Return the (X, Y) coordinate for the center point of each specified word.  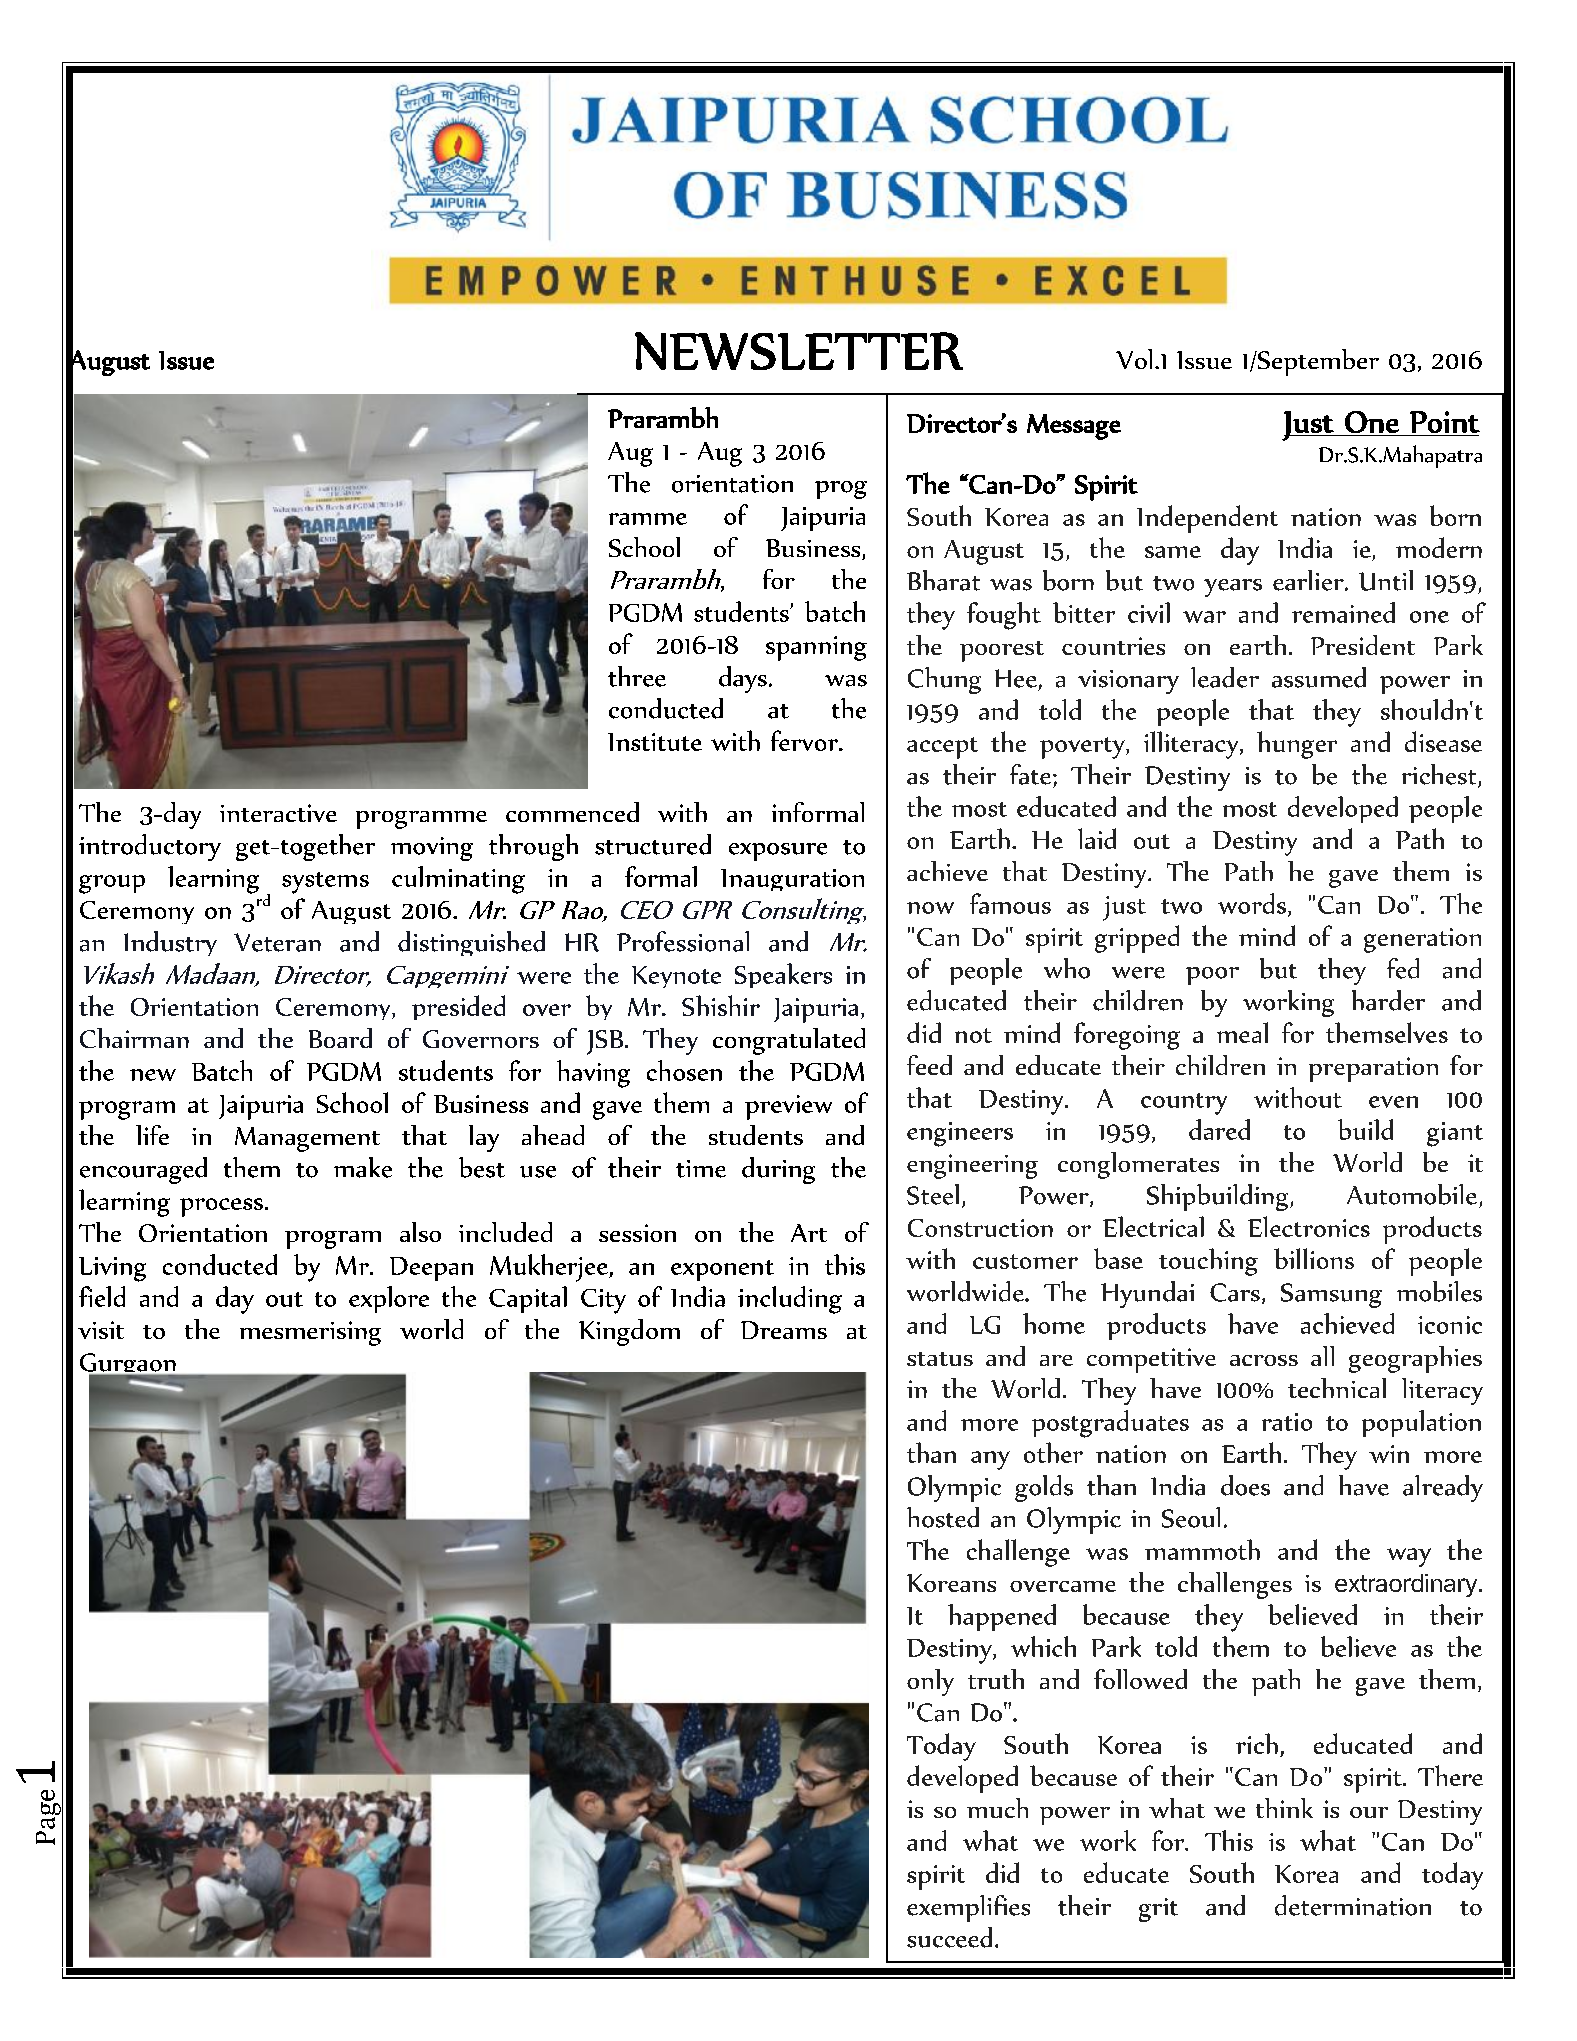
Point (1445, 422)
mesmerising (310, 1333)
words (1253, 904)
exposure (778, 852)
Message (1074, 427)
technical (1337, 1388)
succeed (949, 1937)
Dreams (784, 1330)
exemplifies (968, 1908)
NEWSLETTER (799, 351)
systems (325, 883)
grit (1158, 1910)
